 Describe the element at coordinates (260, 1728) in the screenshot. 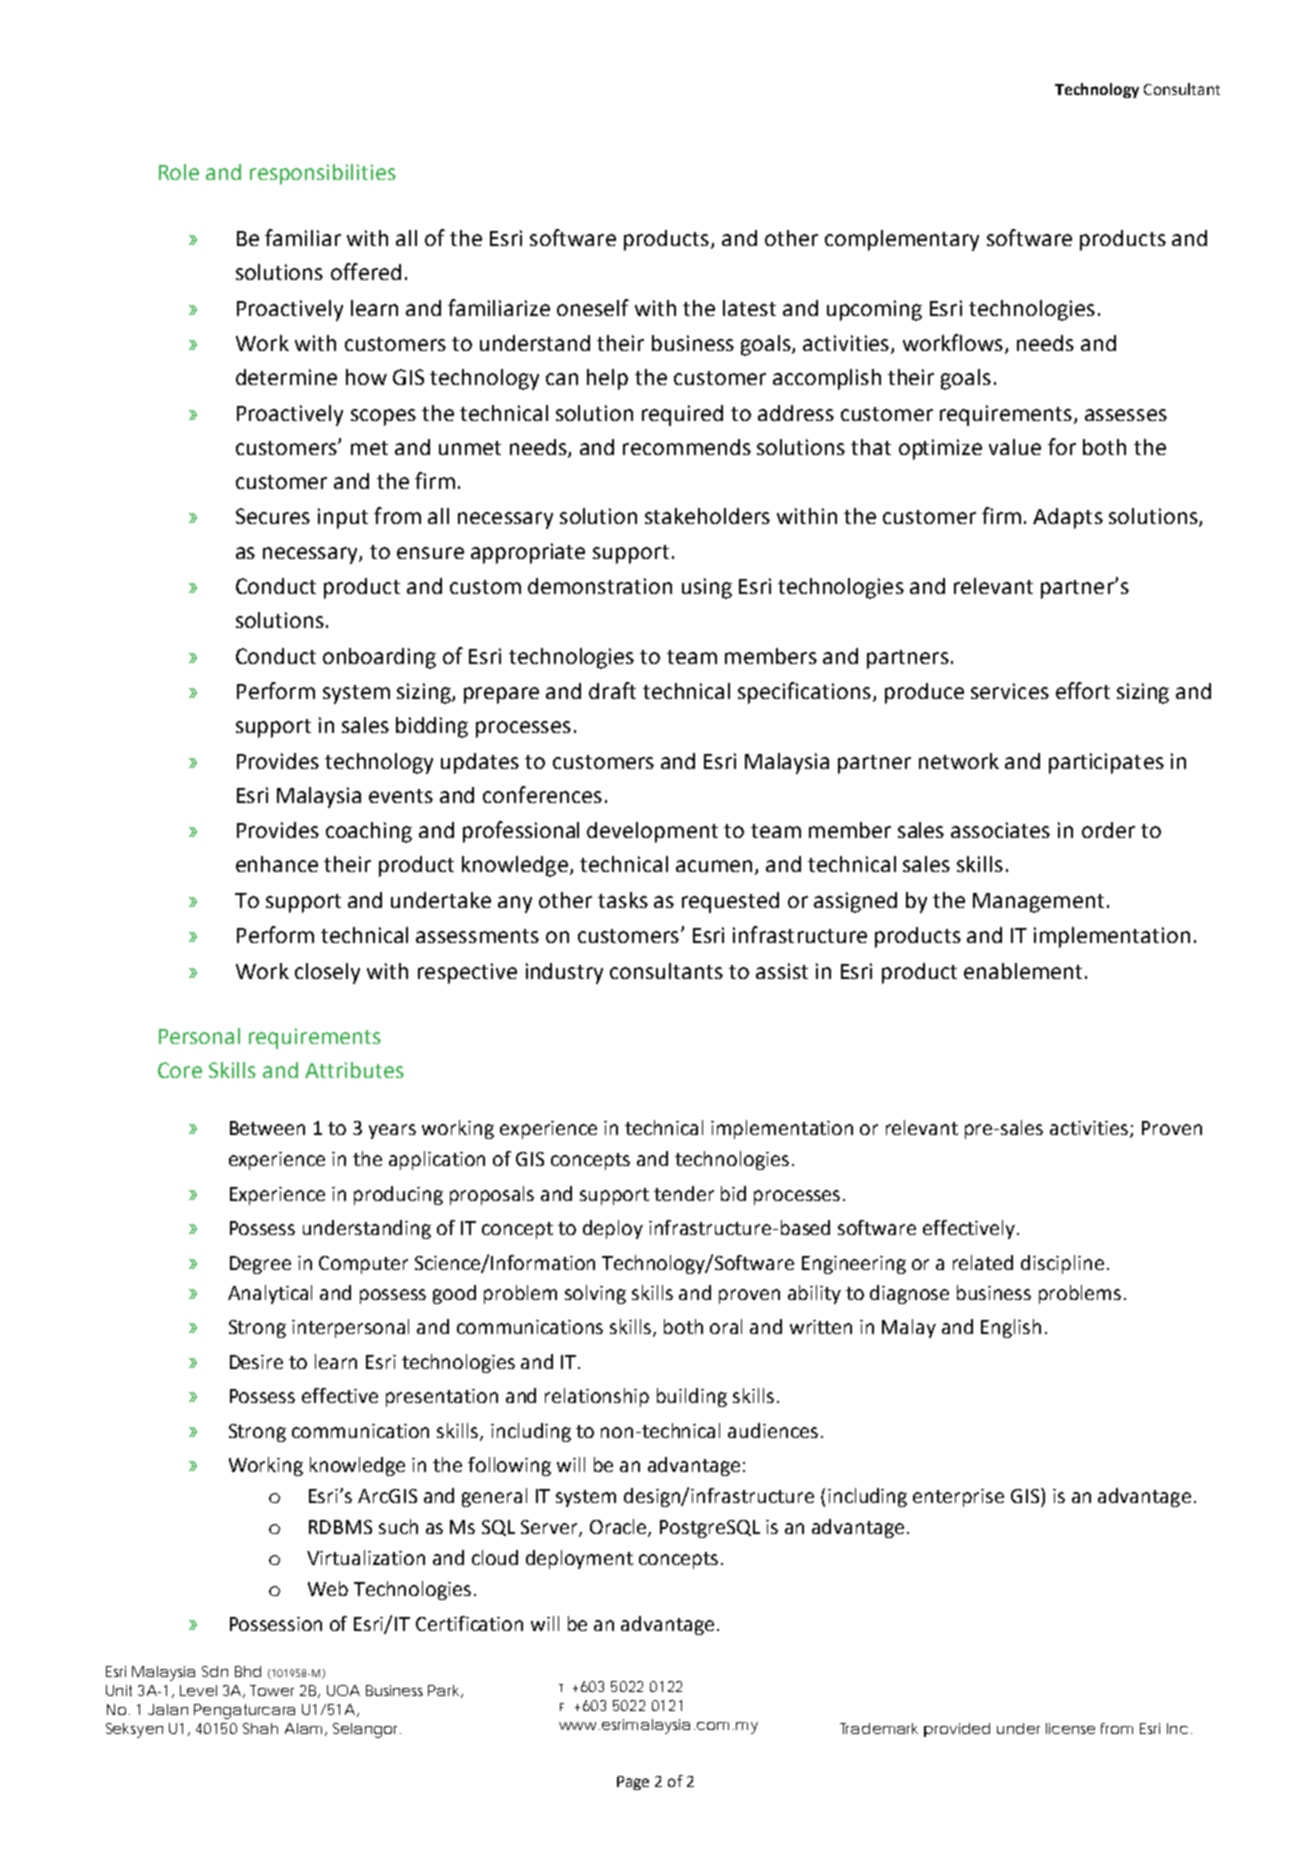

I see `Shah` at that location.
